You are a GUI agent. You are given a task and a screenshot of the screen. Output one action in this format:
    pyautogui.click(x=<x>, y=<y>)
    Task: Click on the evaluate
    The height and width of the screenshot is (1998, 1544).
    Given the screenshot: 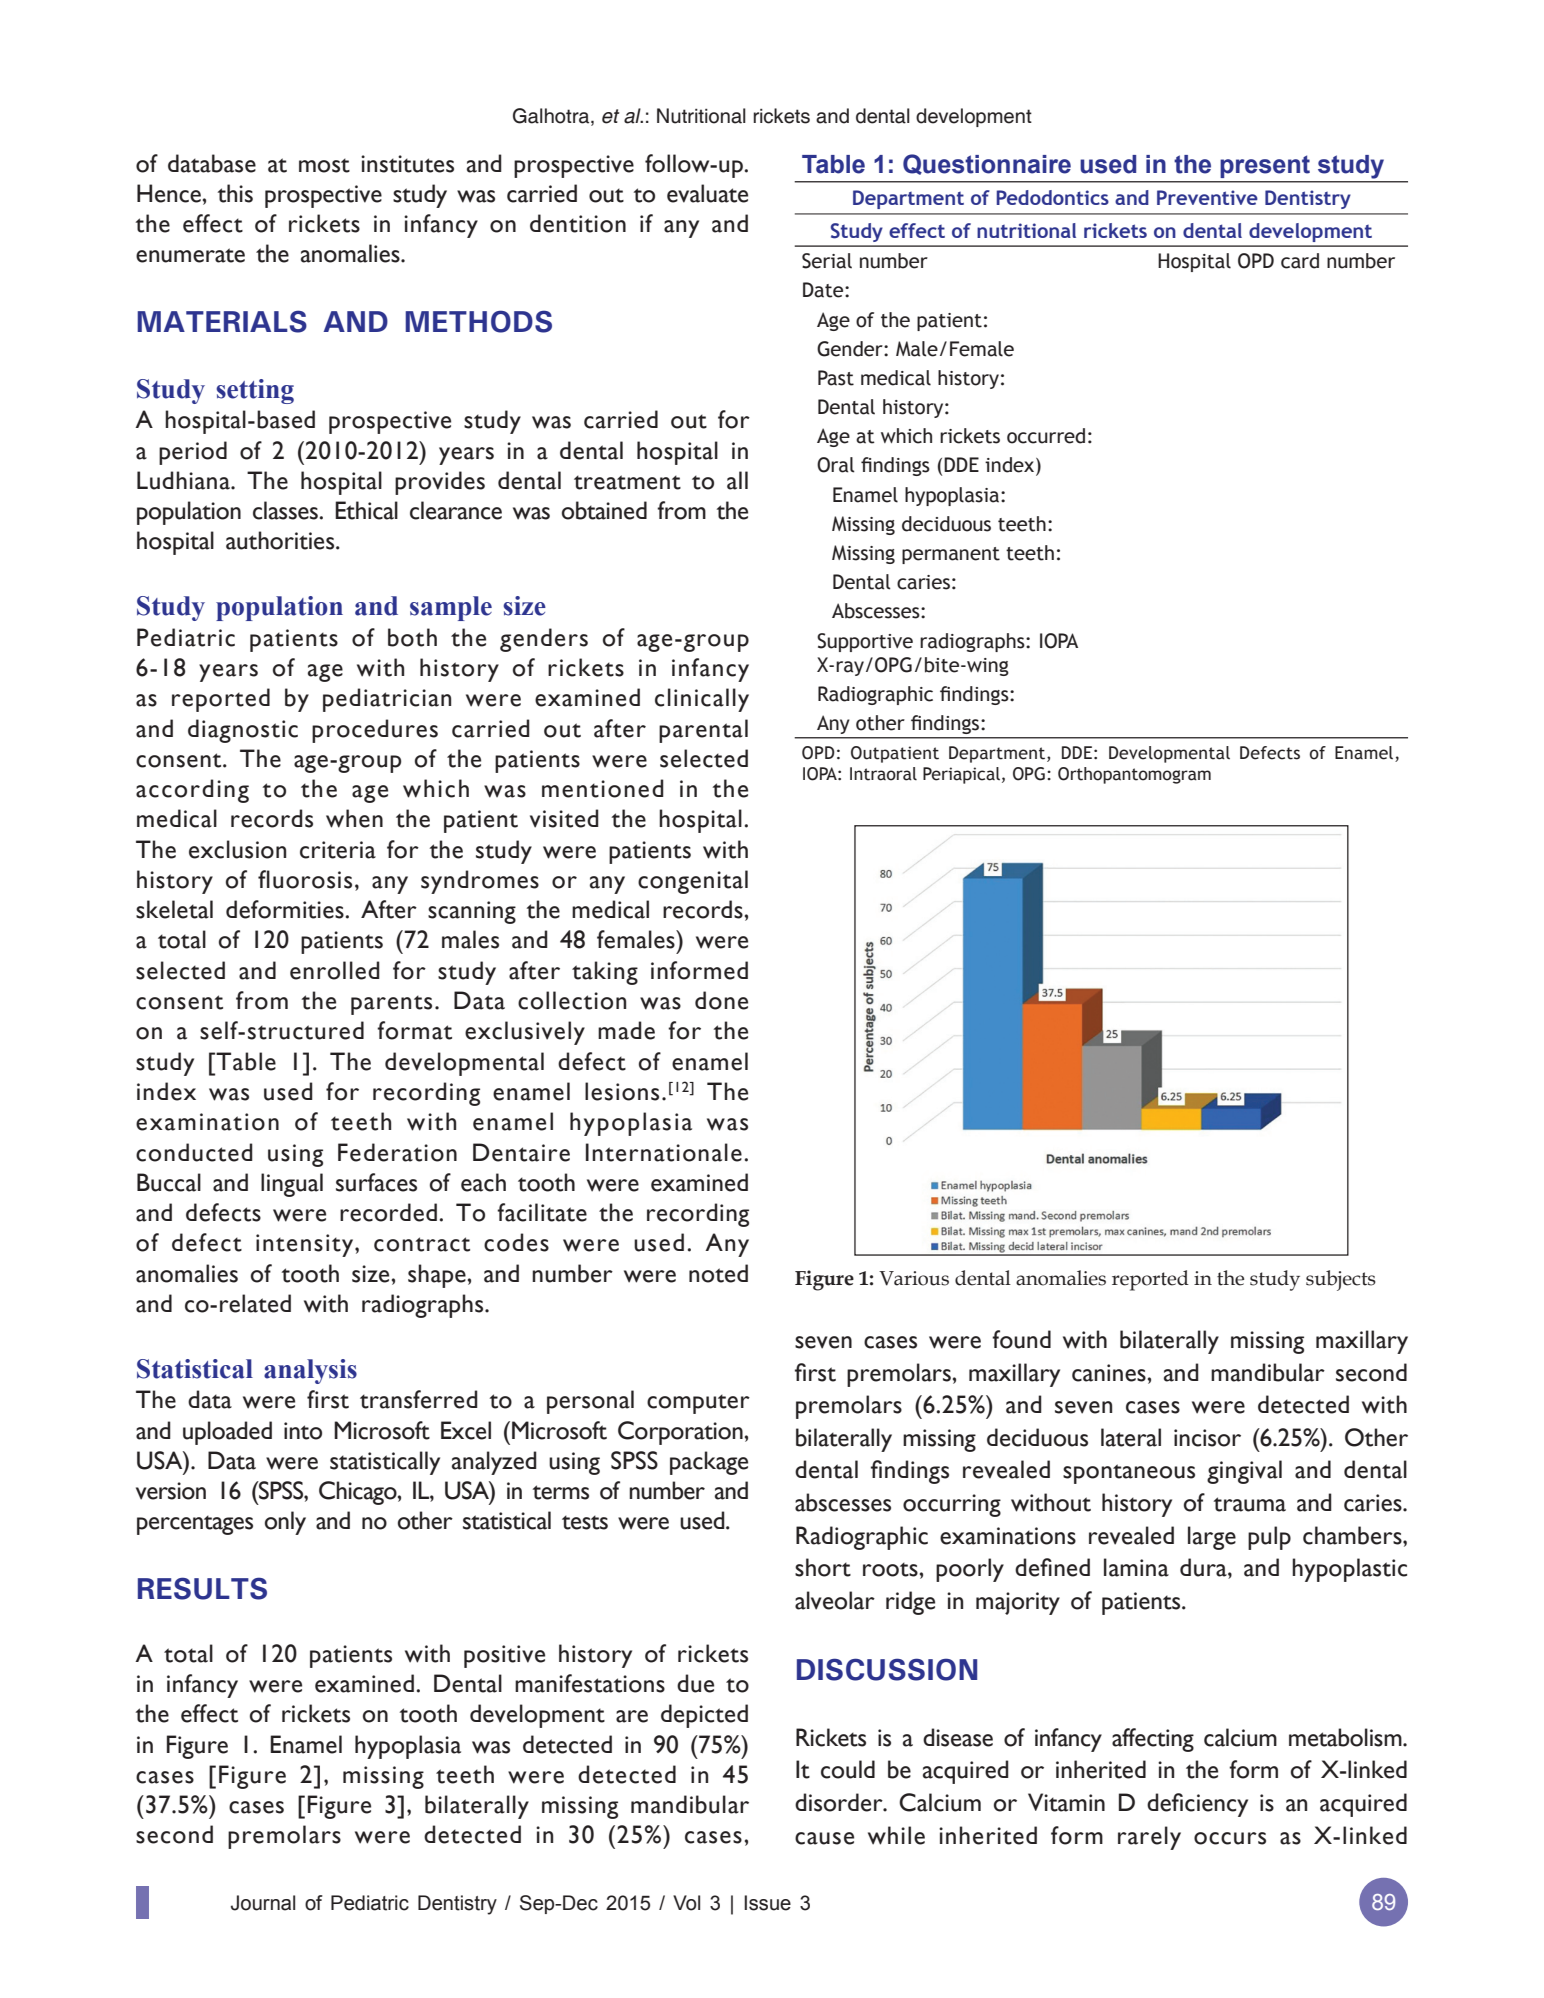 What is the action you would take?
    pyautogui.click(x=707, y=193)
